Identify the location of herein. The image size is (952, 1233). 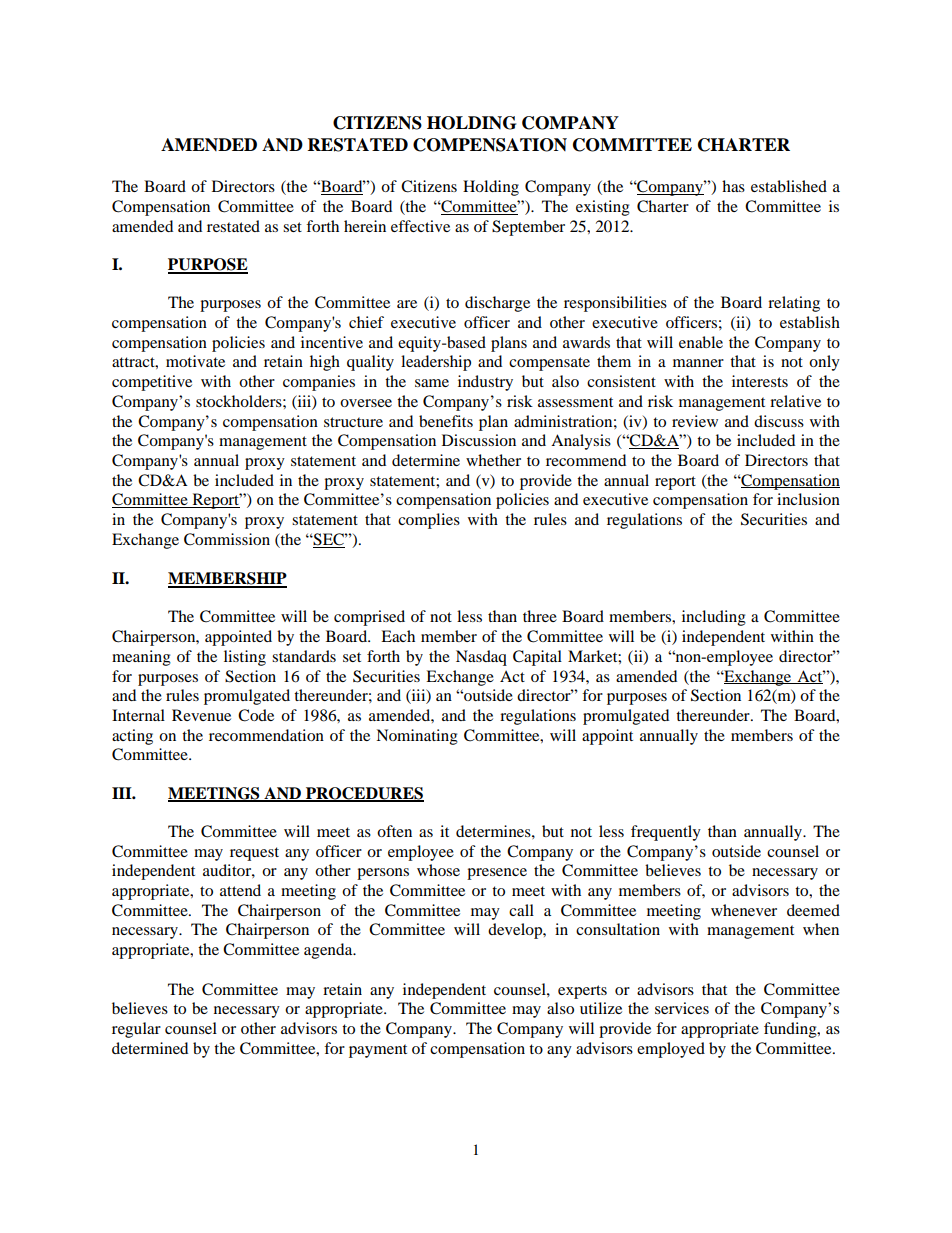
(365, 226).
